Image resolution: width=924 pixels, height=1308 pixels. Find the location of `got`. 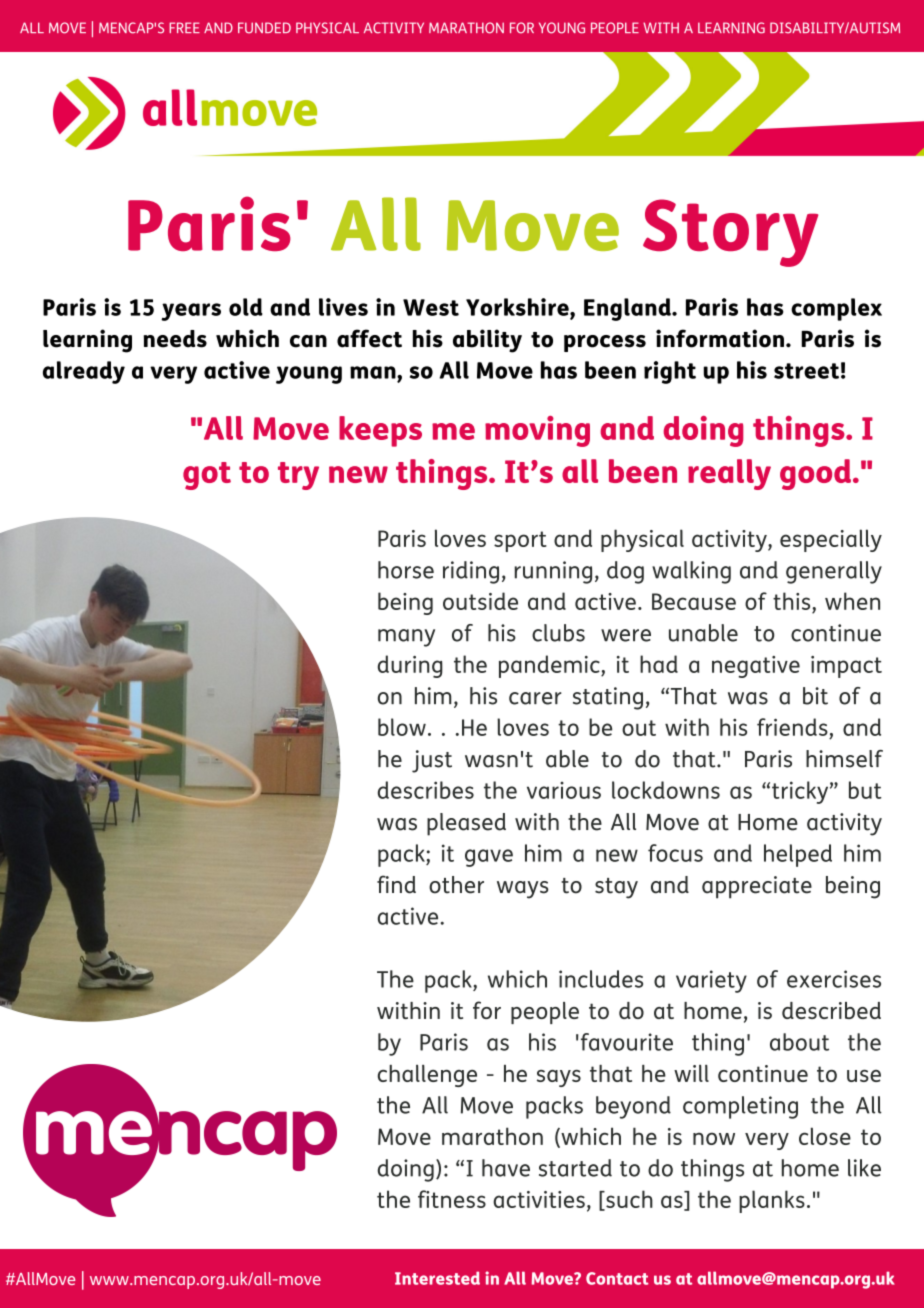

got is located at coordinates (207, 476).
